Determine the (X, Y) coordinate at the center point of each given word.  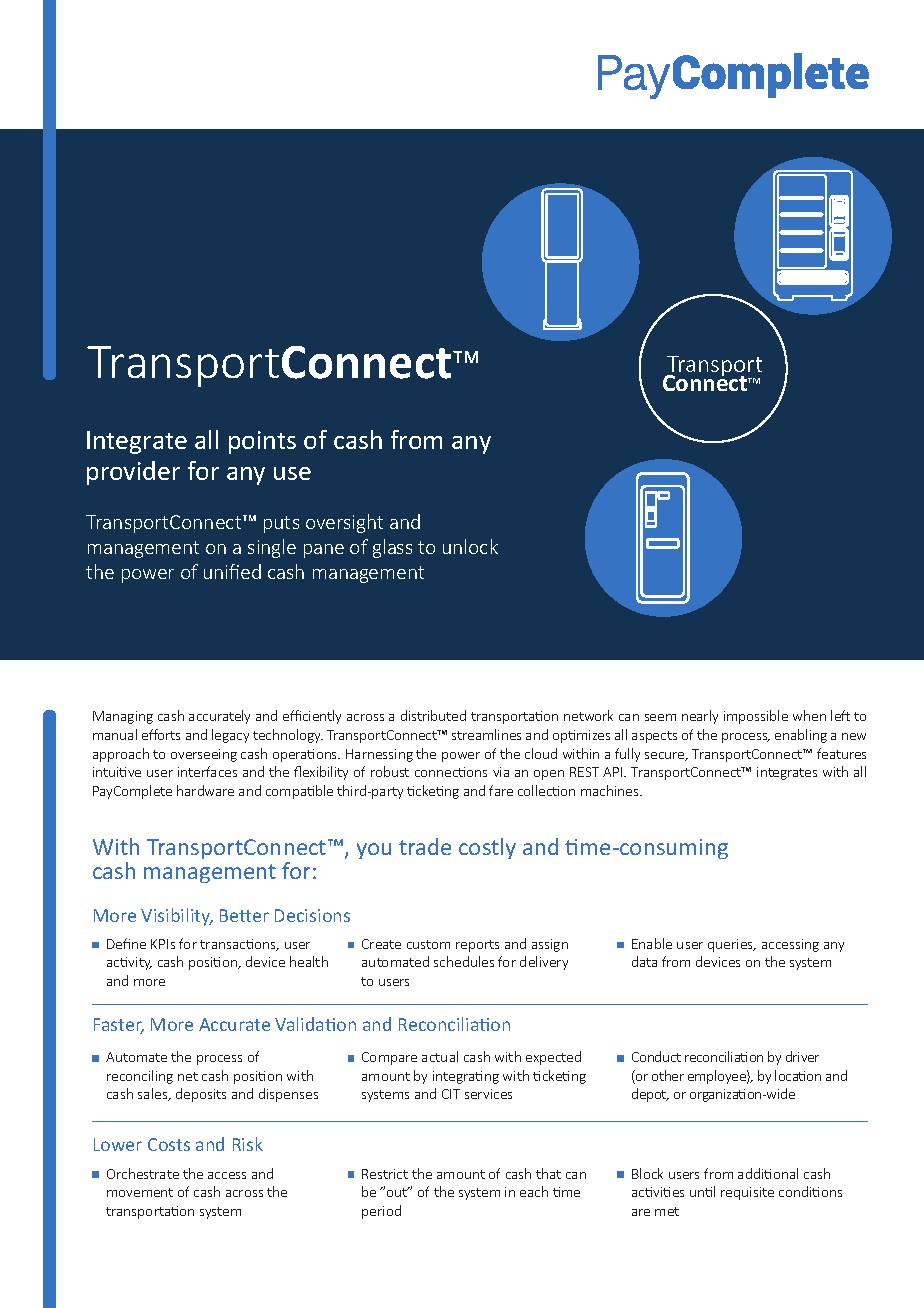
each (534, 1191)
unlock (470, 546)
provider (133, 473)
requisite (747, 1193)
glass (392, 548)
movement (140, 1192)
